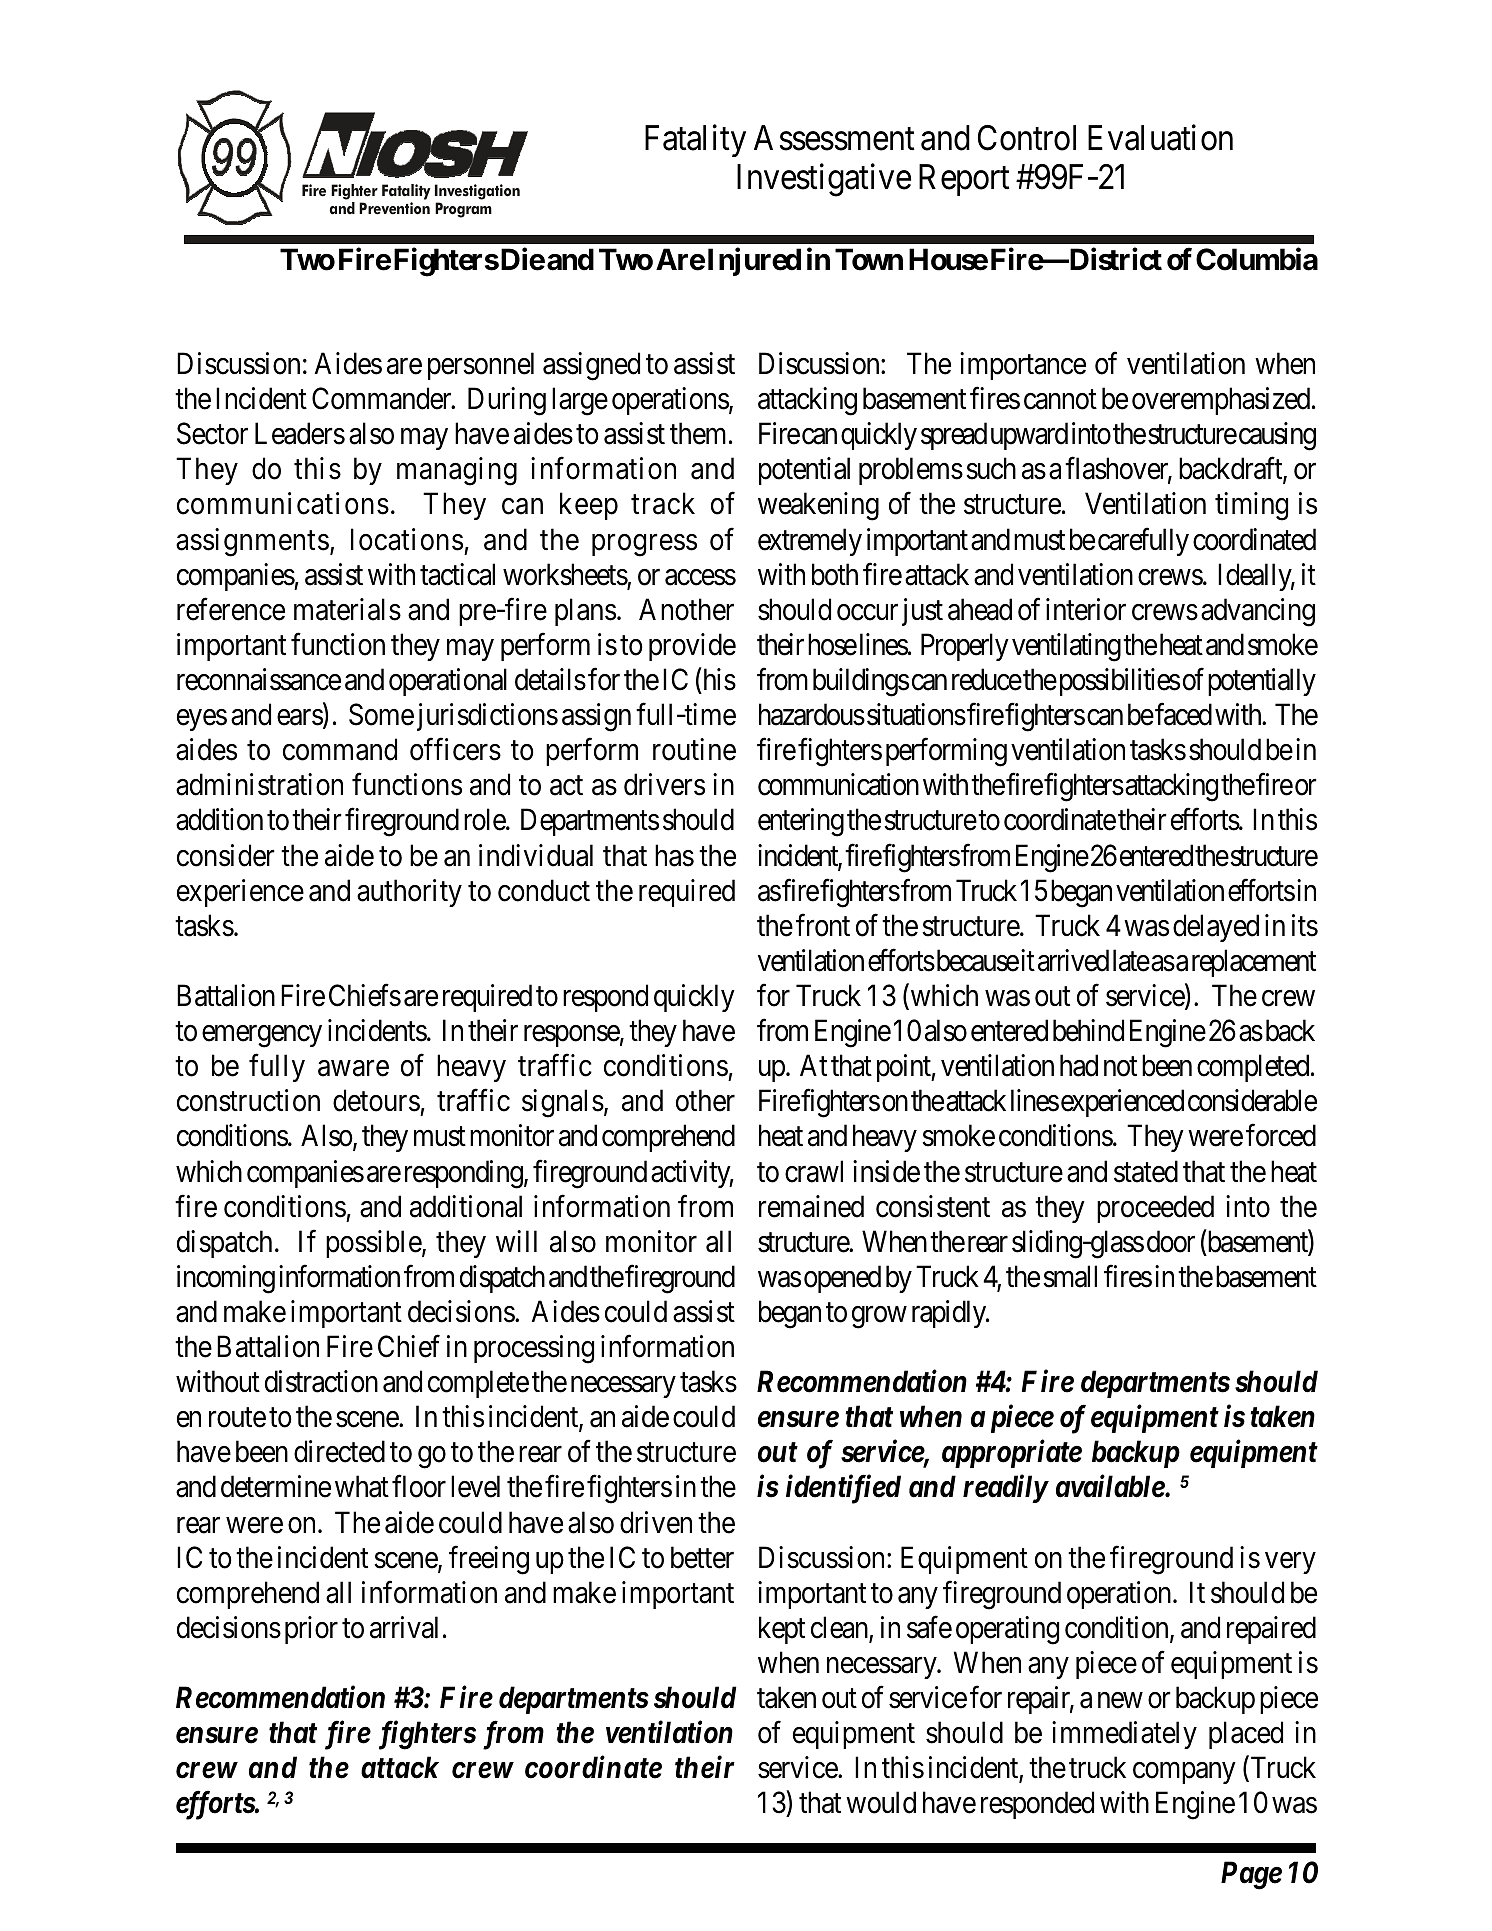  I want to click on Investigative, so click(824, 180).
